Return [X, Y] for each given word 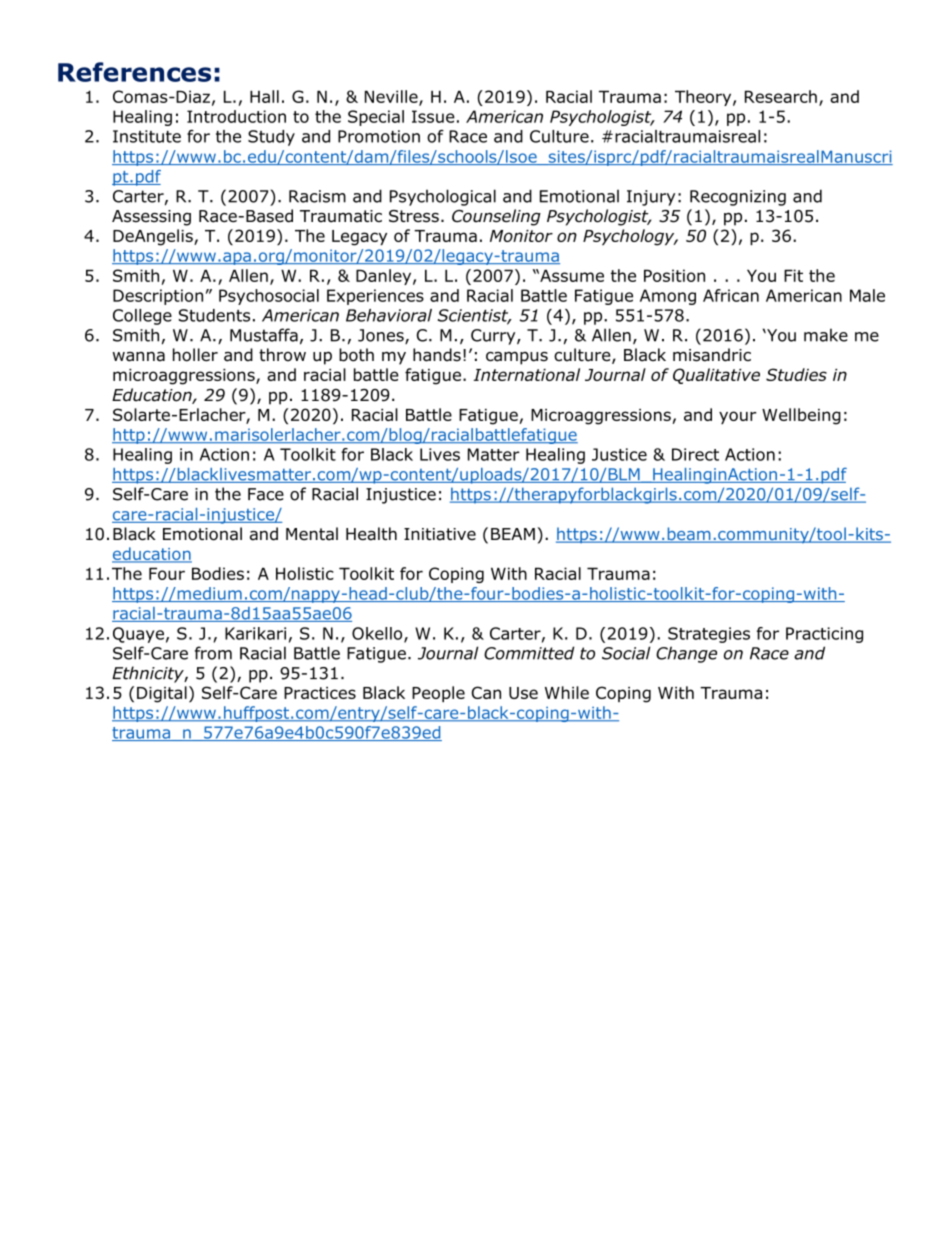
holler [195, 355]
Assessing [151, 218]
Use [523, 693]
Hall [264, 96]
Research [781, 96]
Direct [695, 454]
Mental [312, 534]
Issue [433, 116]
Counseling [496, 217]
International [526, 374]
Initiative [440, 534]
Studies [796, 374]
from [213, 653]
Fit [793, 275]
